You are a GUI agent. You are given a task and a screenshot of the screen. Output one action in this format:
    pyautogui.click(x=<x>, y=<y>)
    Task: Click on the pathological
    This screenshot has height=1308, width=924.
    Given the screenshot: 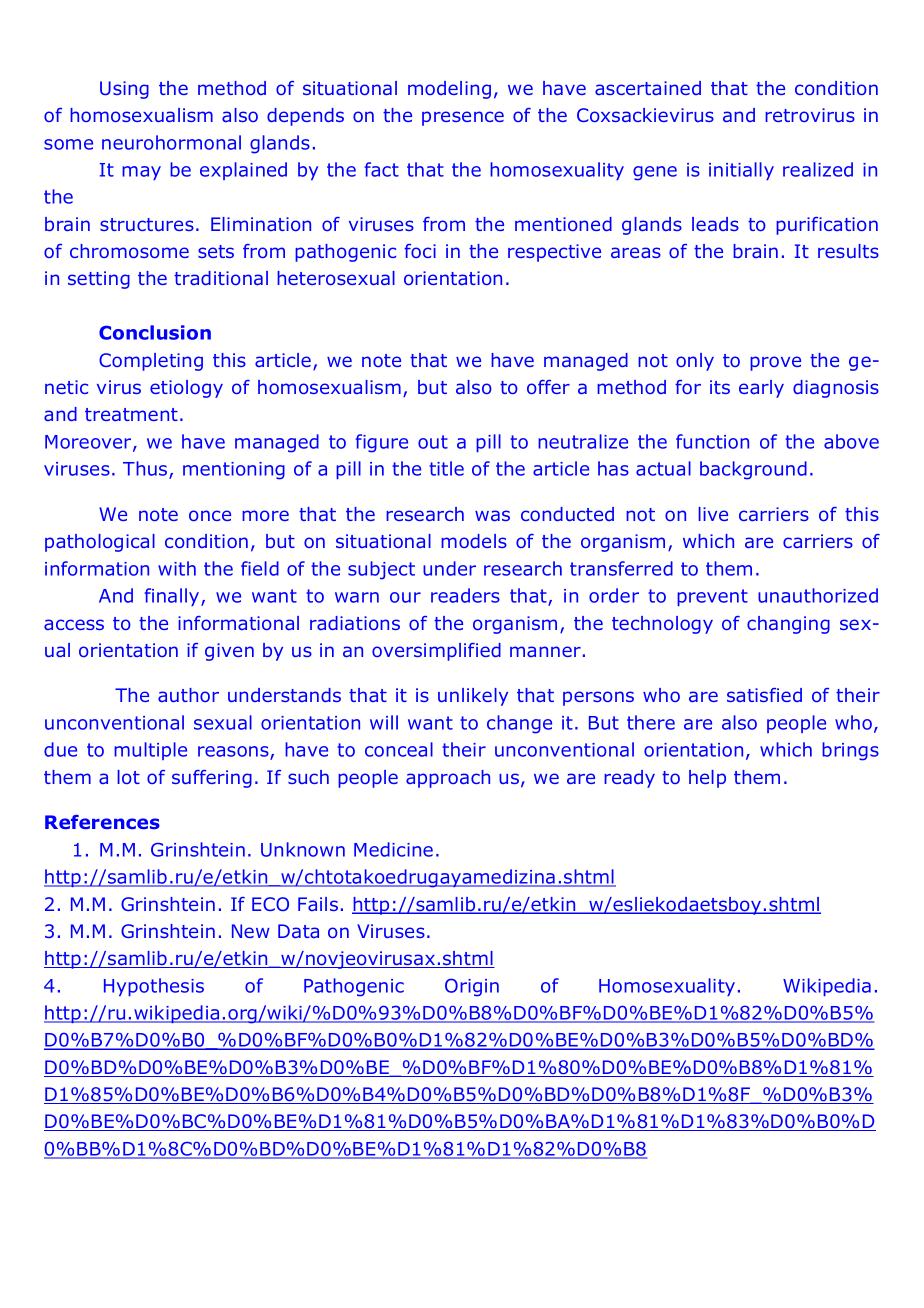 What is the action you would take?
    pyautogui.click(x=100, y=543)
